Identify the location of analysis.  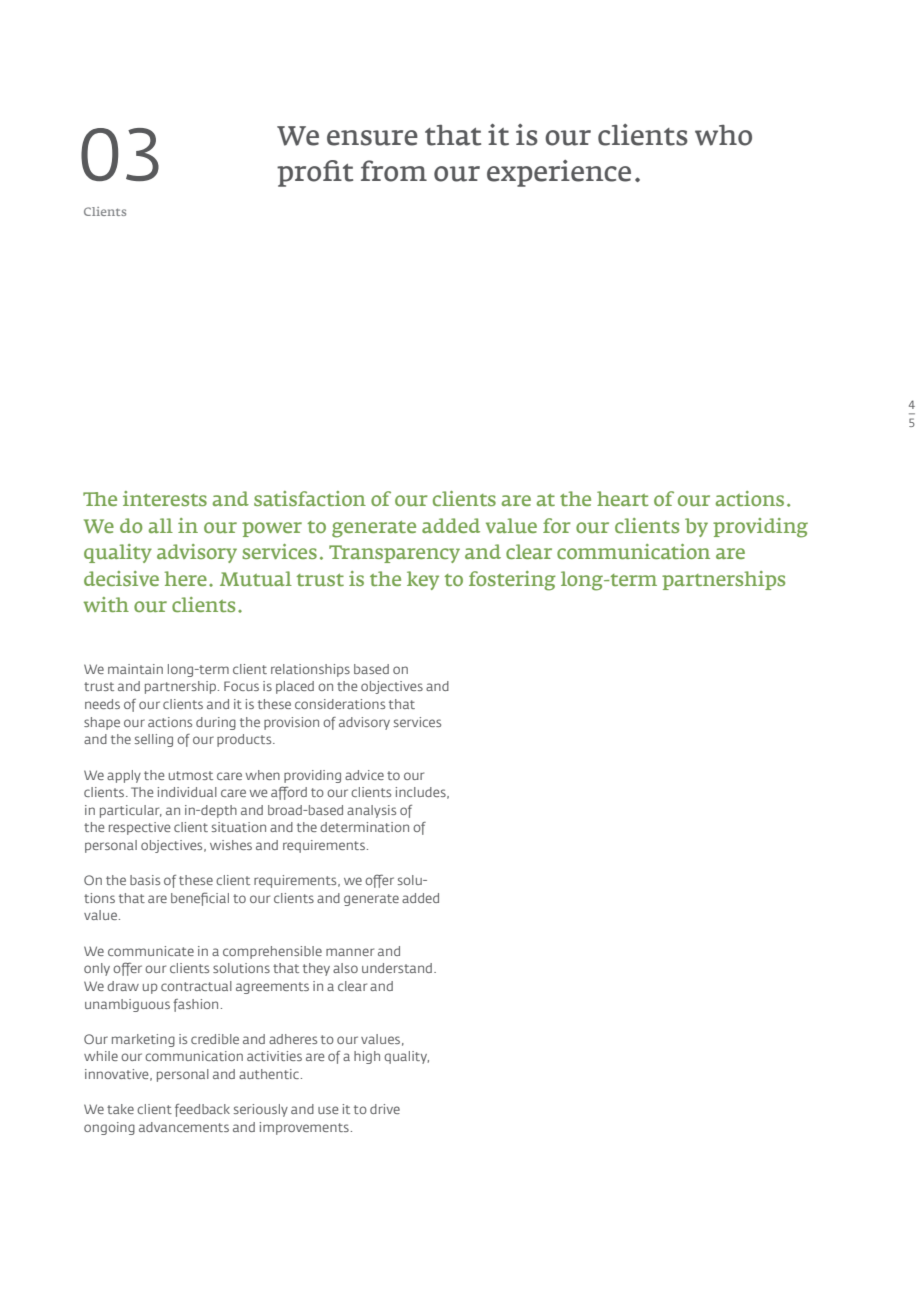
(371, 811).
